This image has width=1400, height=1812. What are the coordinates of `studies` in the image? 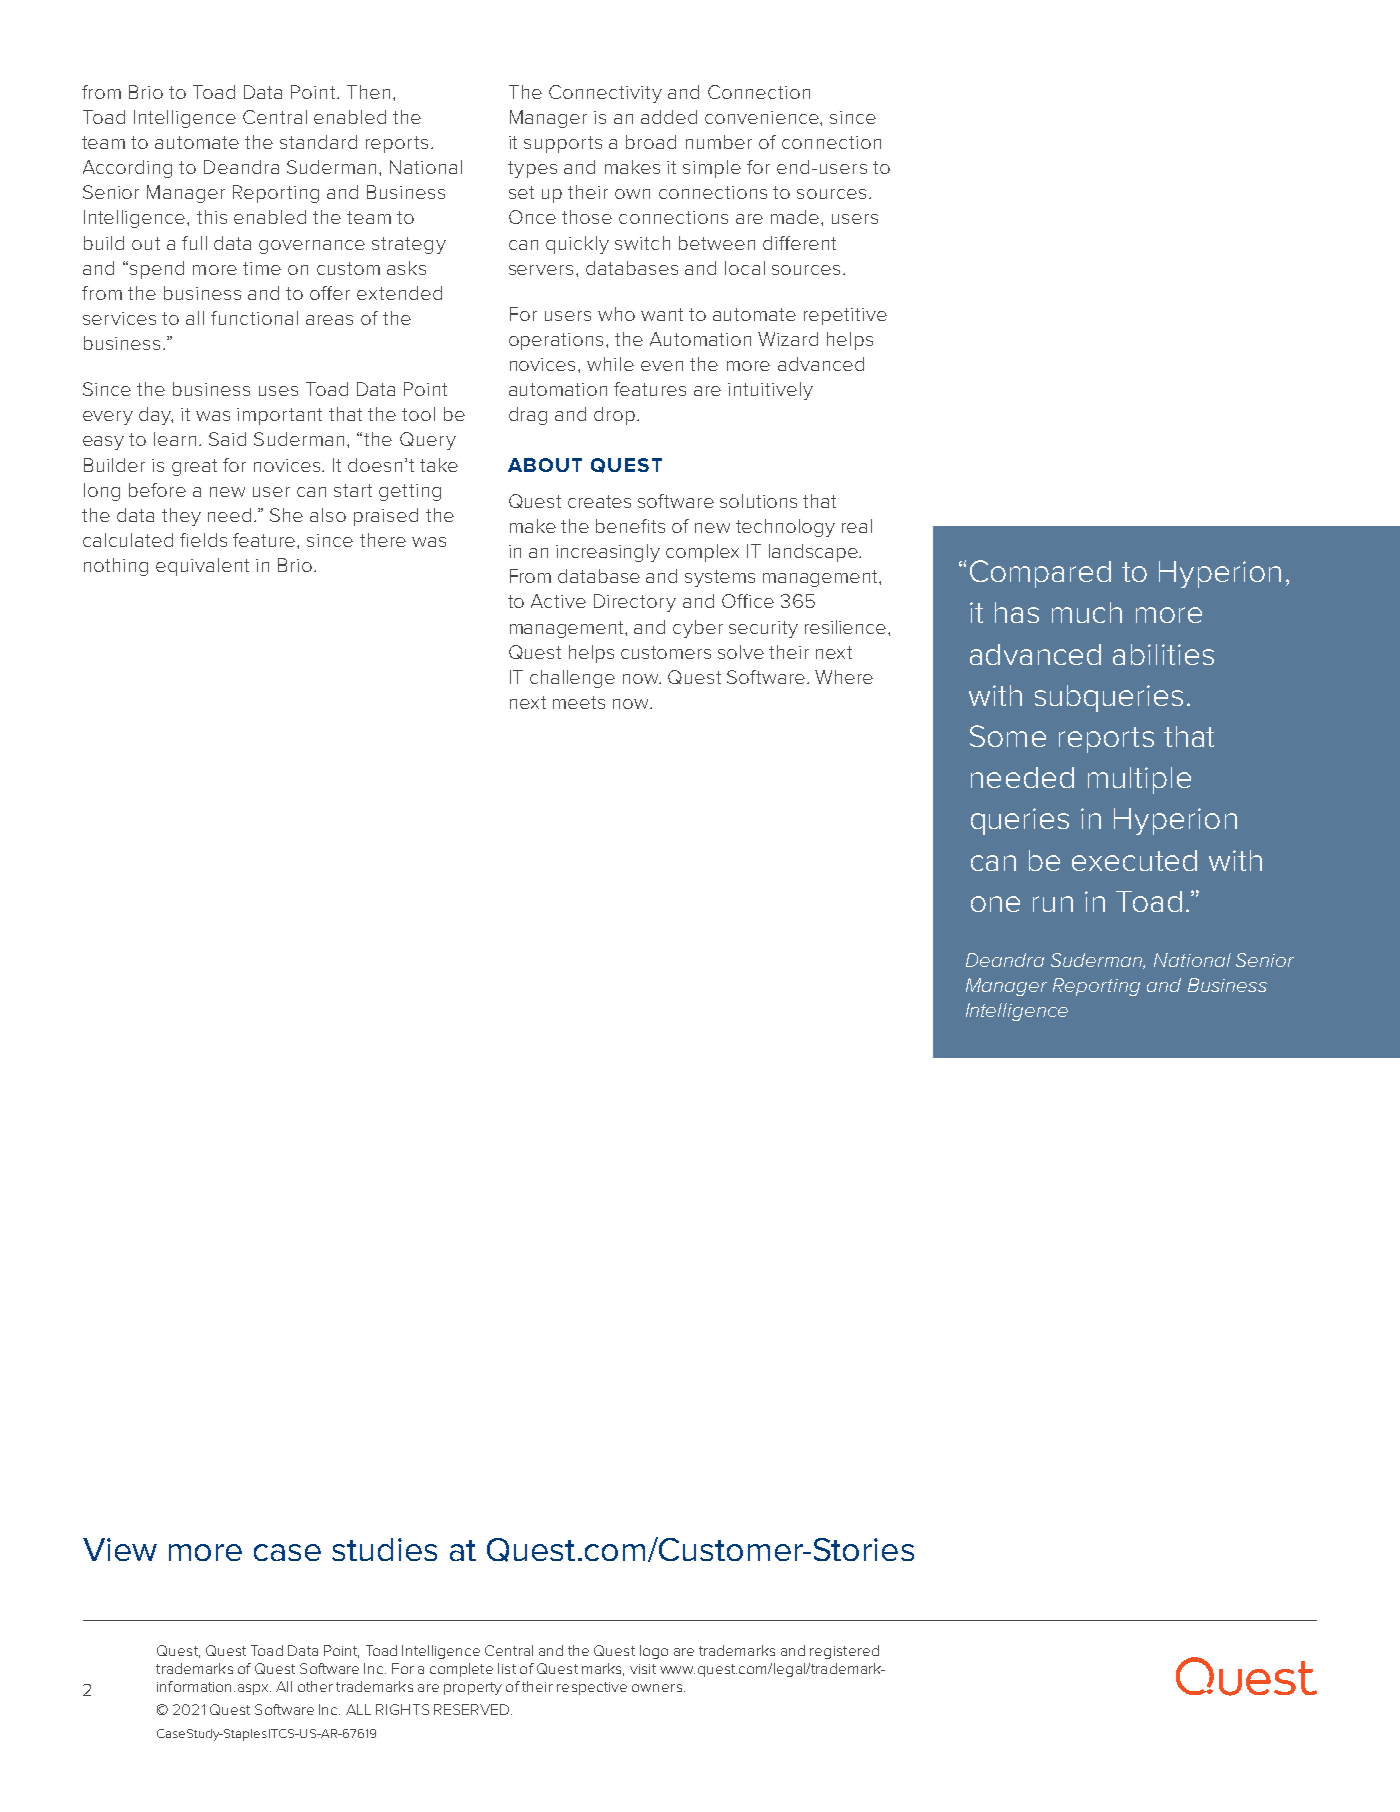 It's located at (384, 1549).
